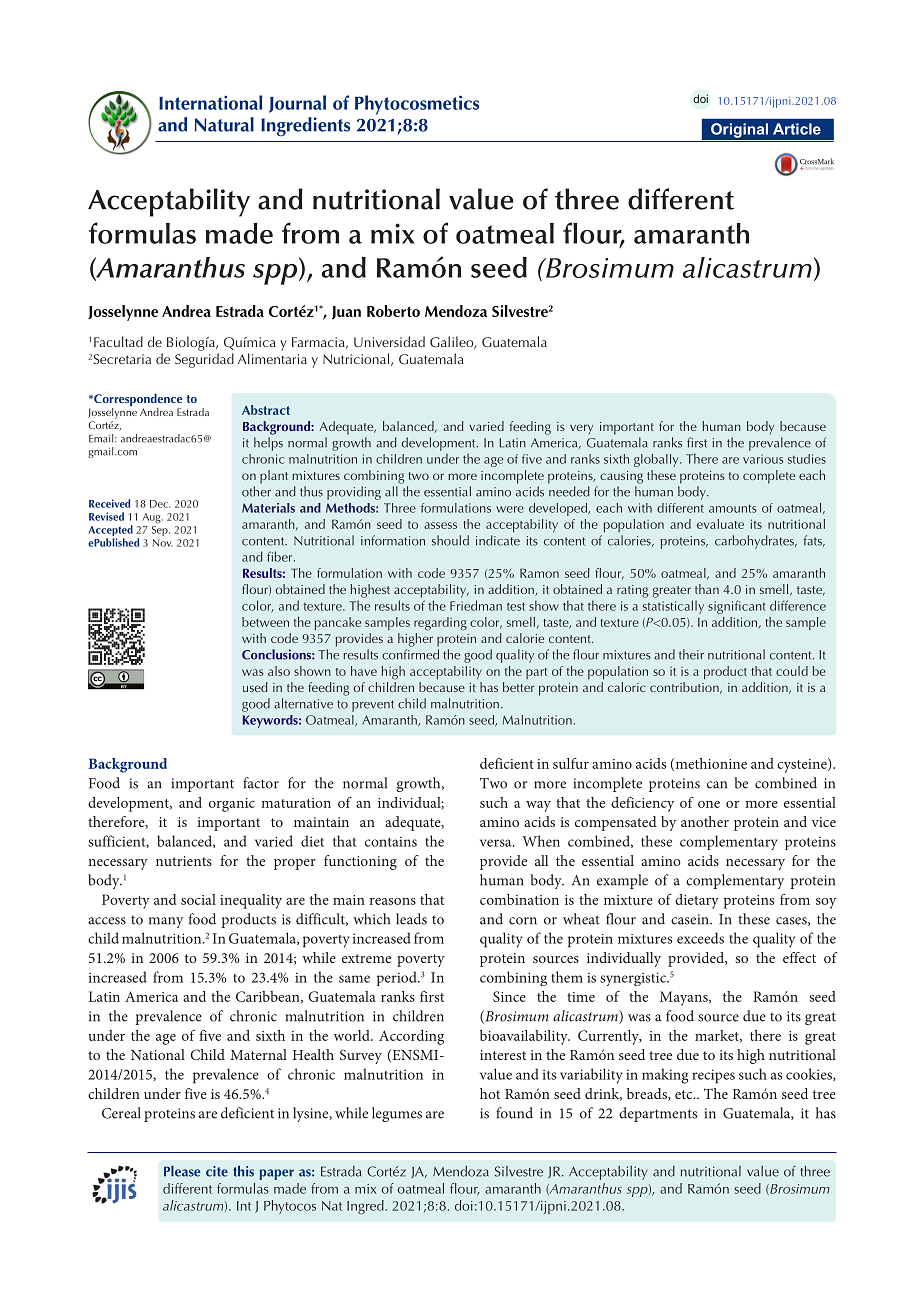  What do you see at coordinates (297, 104) in the screenshot?
I see `Journal` at bounding box center [297, 104].
